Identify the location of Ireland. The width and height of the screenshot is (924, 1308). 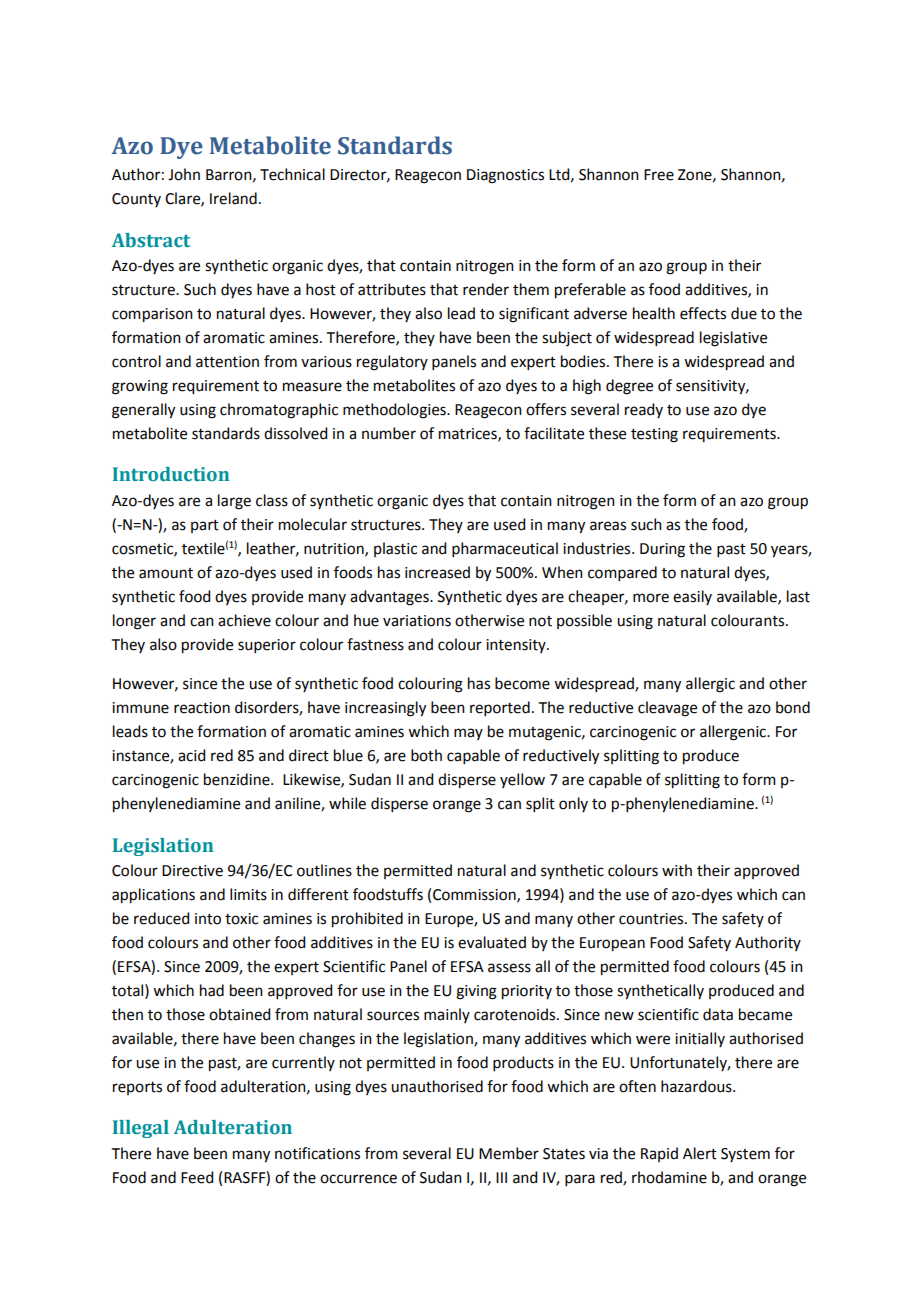
(233, 198).
